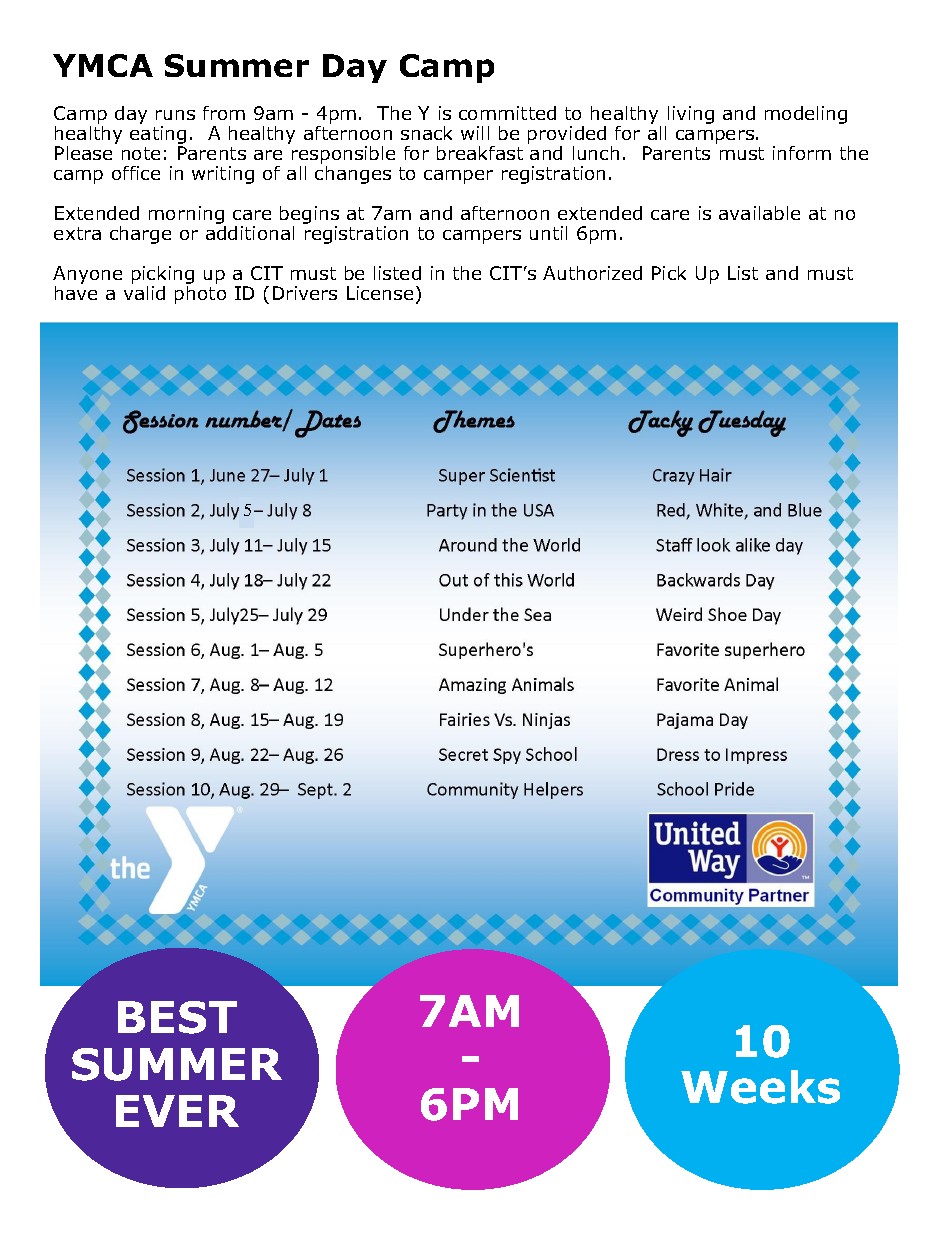 This image has height=1233, width=952. Describe the element at coordinates (177, 1111) in the image. I see `EVER` at that location.
